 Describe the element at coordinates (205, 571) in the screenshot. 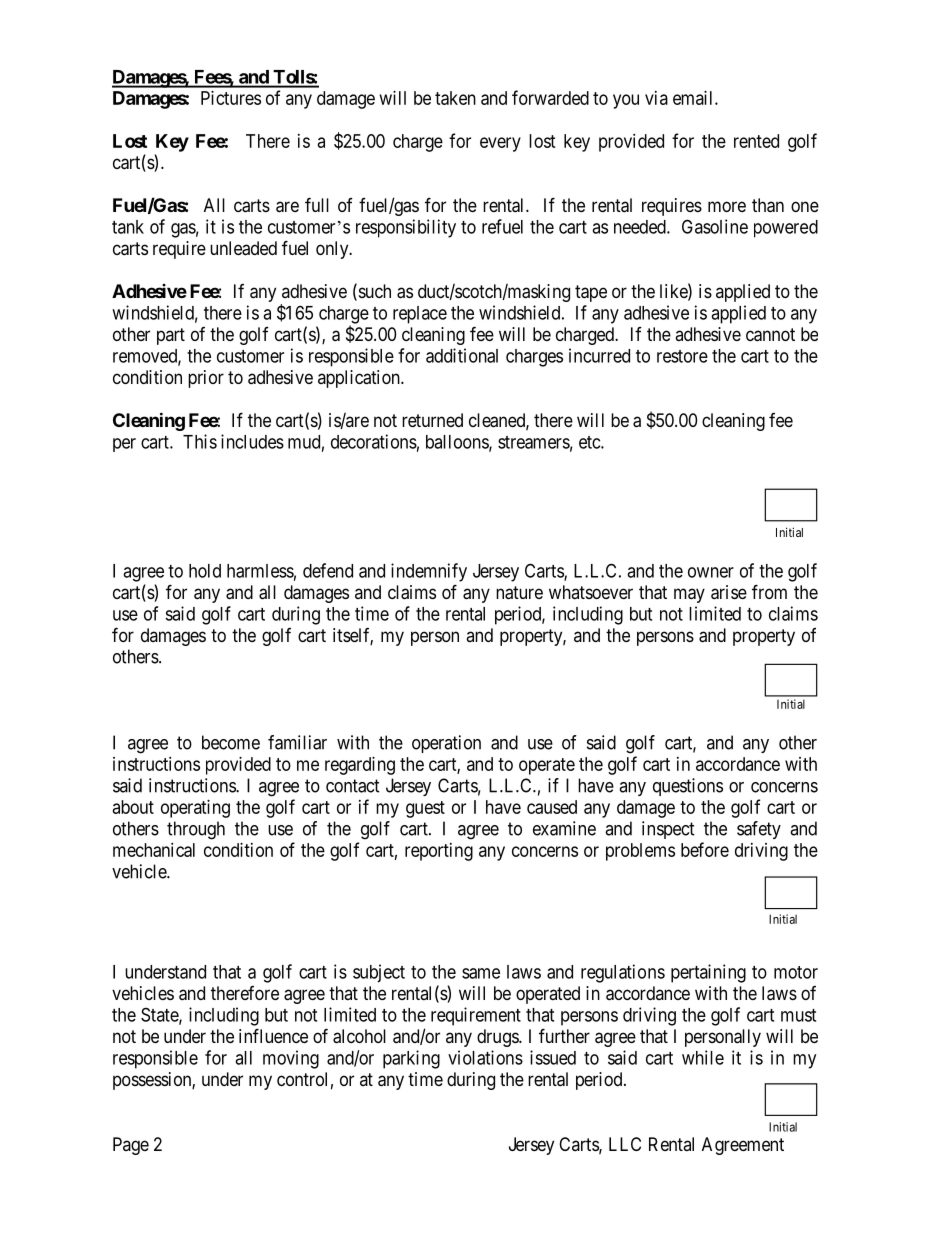

I see `hold` at that location.
